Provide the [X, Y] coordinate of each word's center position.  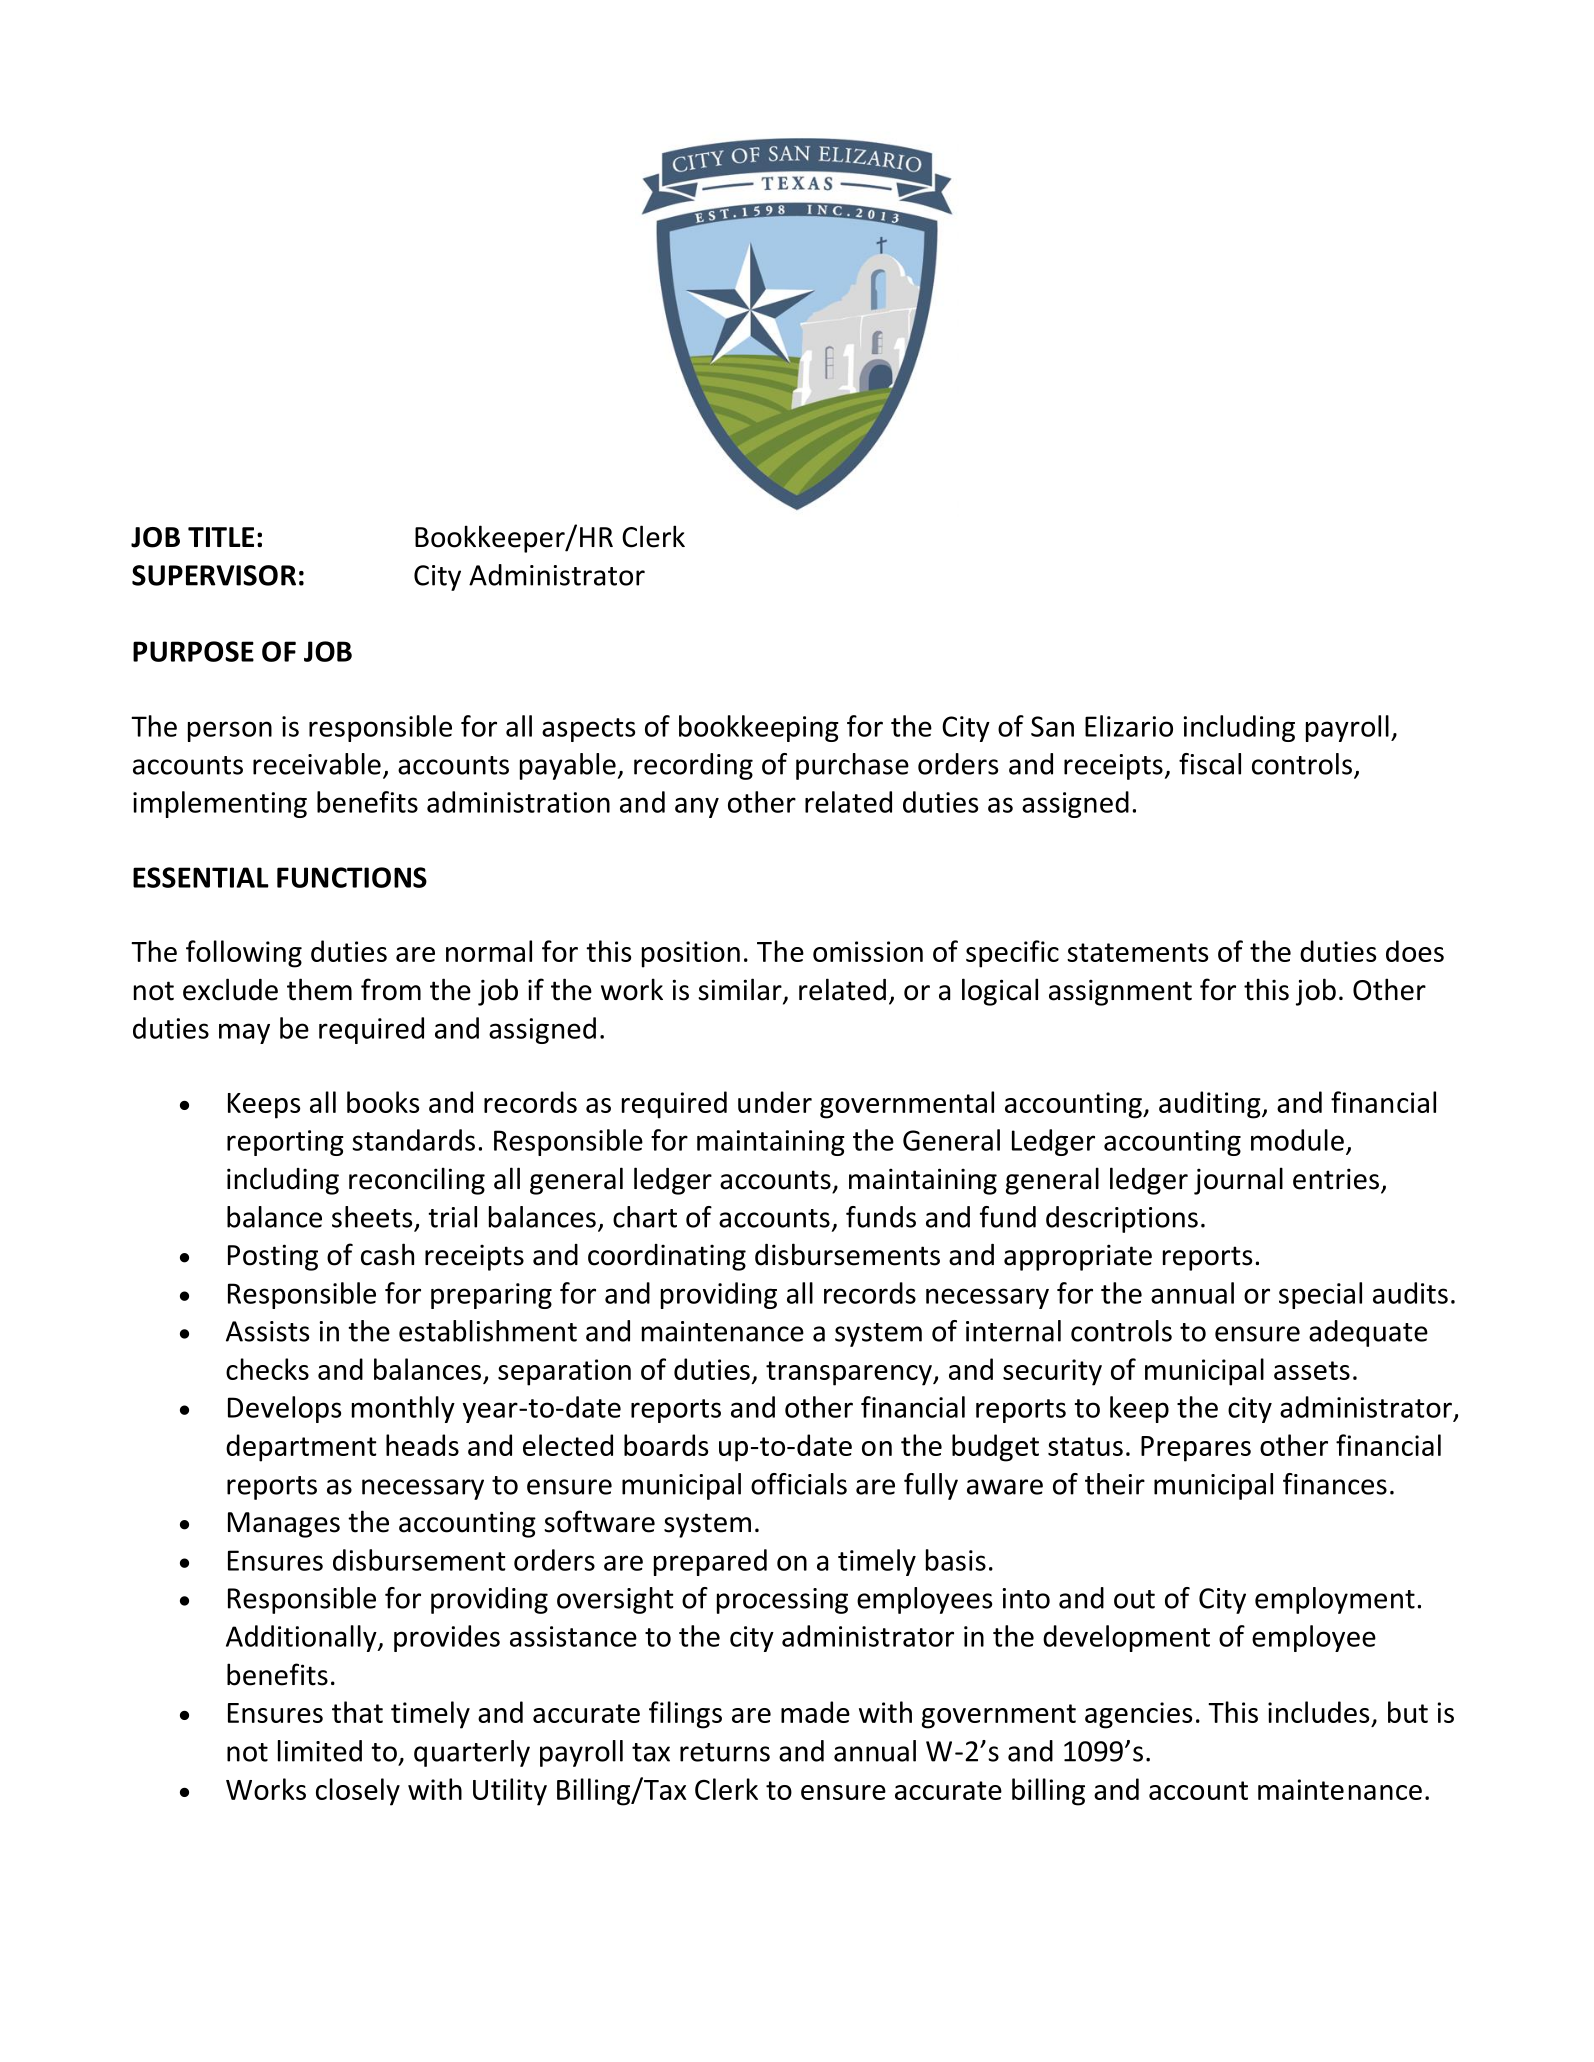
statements [1137, 952]
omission [868, 951]
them [319, 989]
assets [1312, 1370]
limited [320, 1751]
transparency [850, 1373]
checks [267, 1369]
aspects [588, 730]
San [1052, 726]
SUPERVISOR [214, 575]
